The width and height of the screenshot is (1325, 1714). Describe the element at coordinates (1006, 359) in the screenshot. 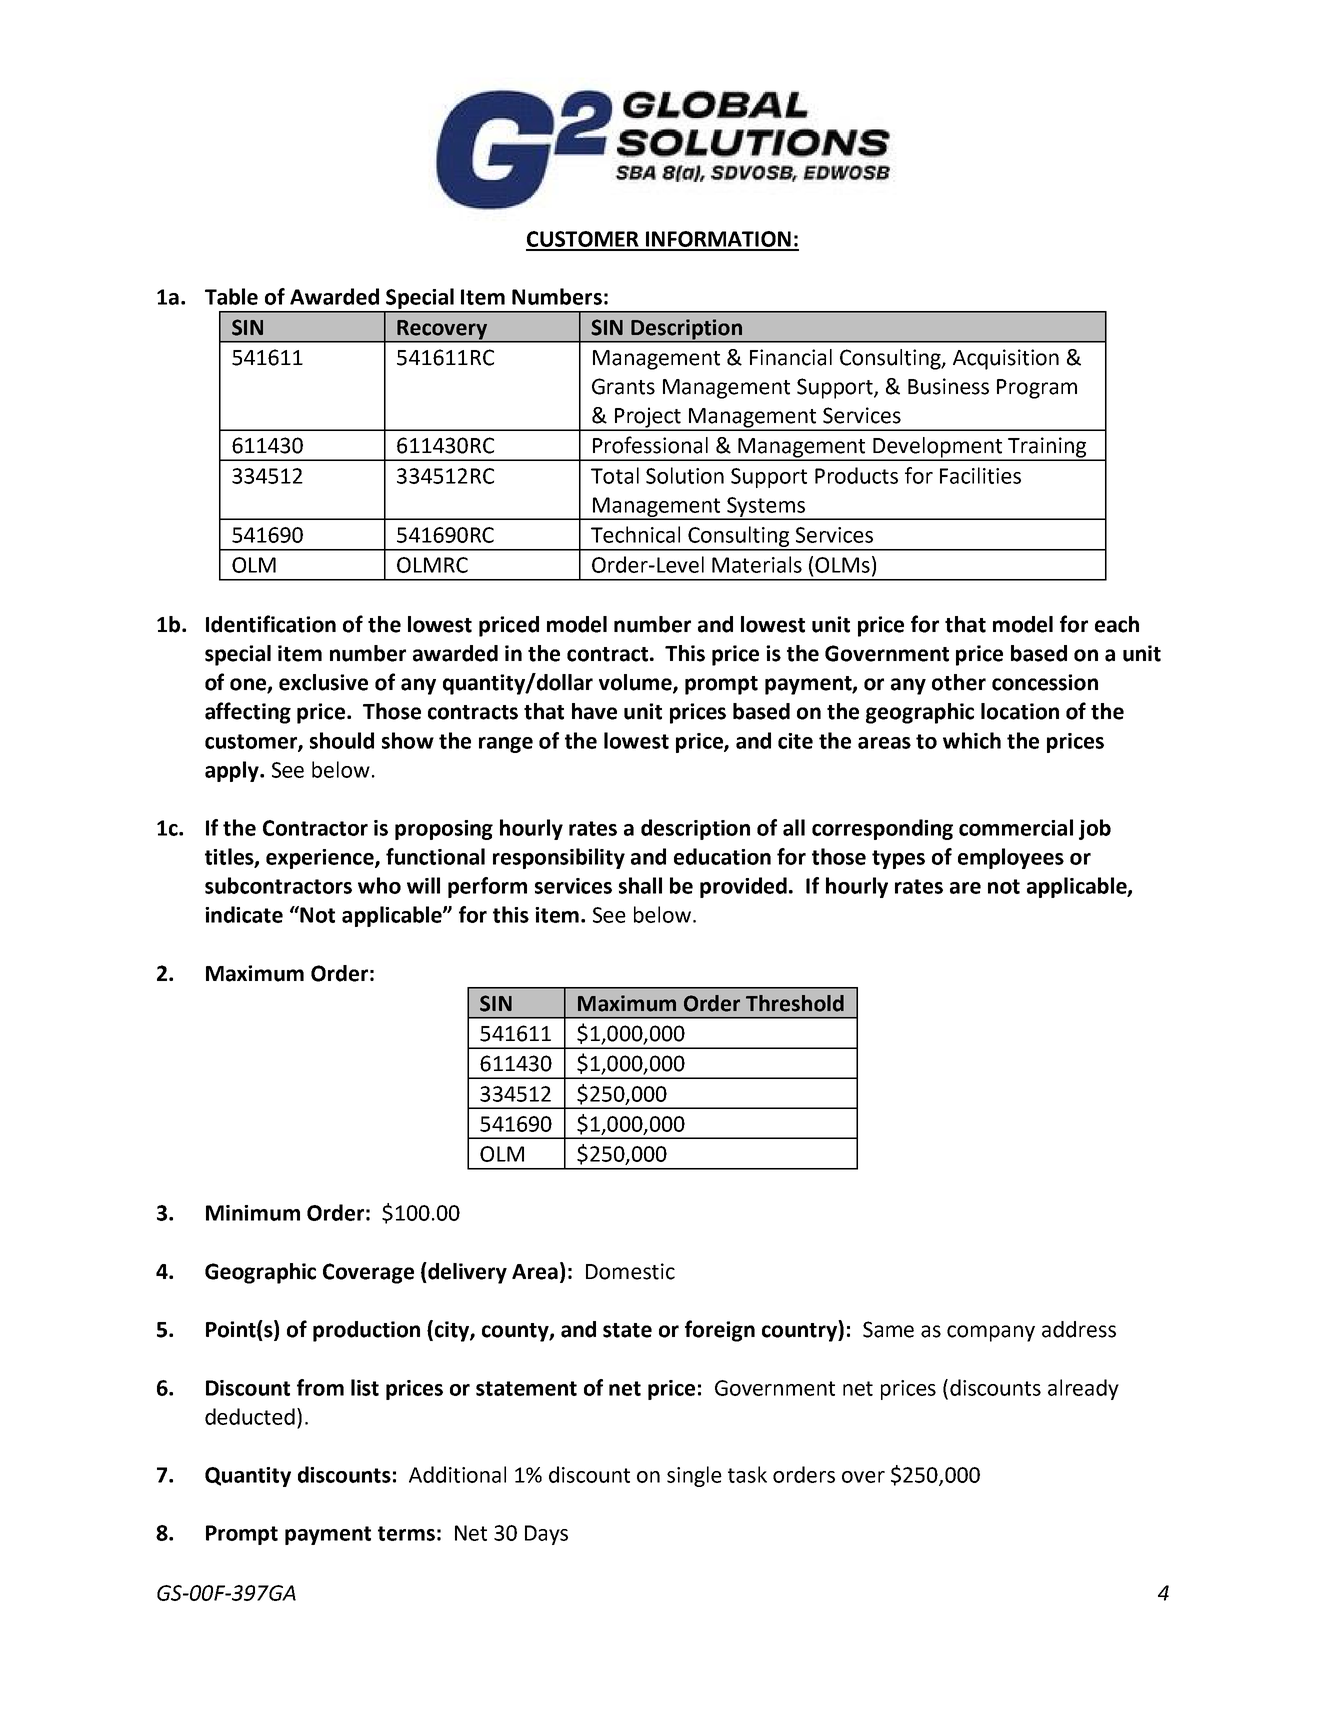

I see `Acquisition` at that location.
